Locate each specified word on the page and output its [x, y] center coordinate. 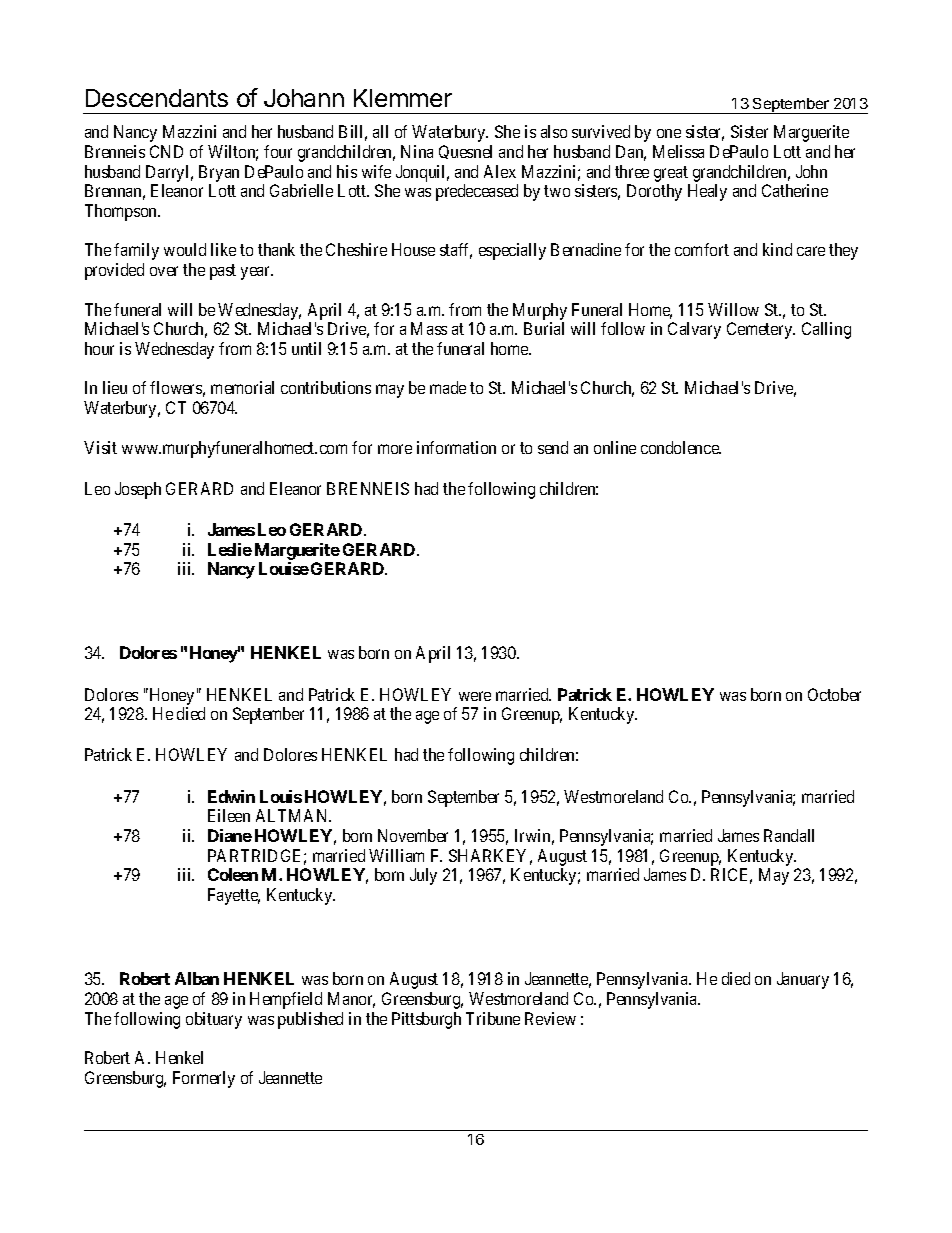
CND [166, 151]
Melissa [678, 151]
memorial [242, 387]
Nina [417, 151]
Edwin [231, 796]
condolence [681, 447]
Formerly [204, 1079]
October [834, 694]
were [475, 696]
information [456, 447]
